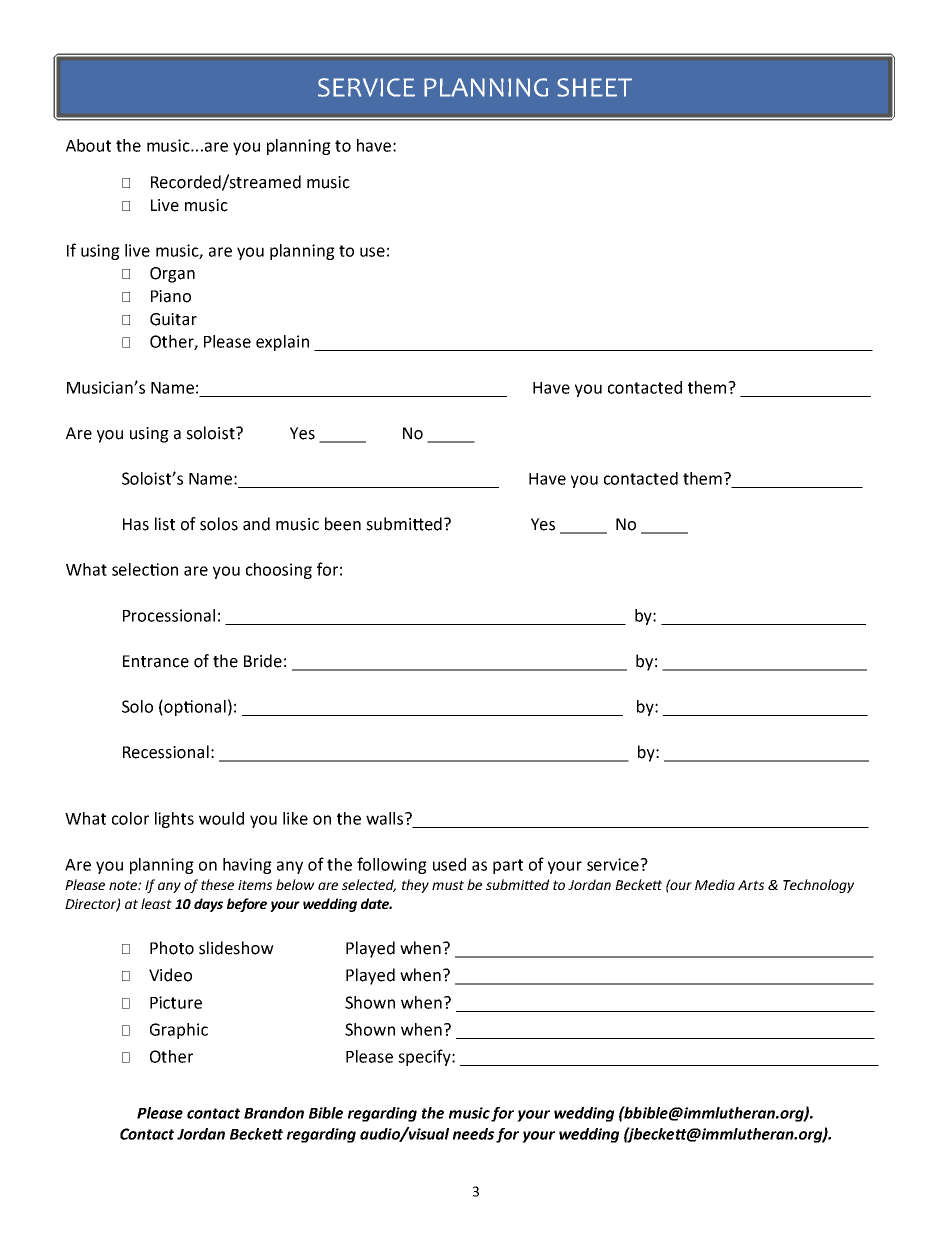  What do you see at coordinates (715, 884) in the screenshot?
I see `Media` at bounding box center [715, 884].
